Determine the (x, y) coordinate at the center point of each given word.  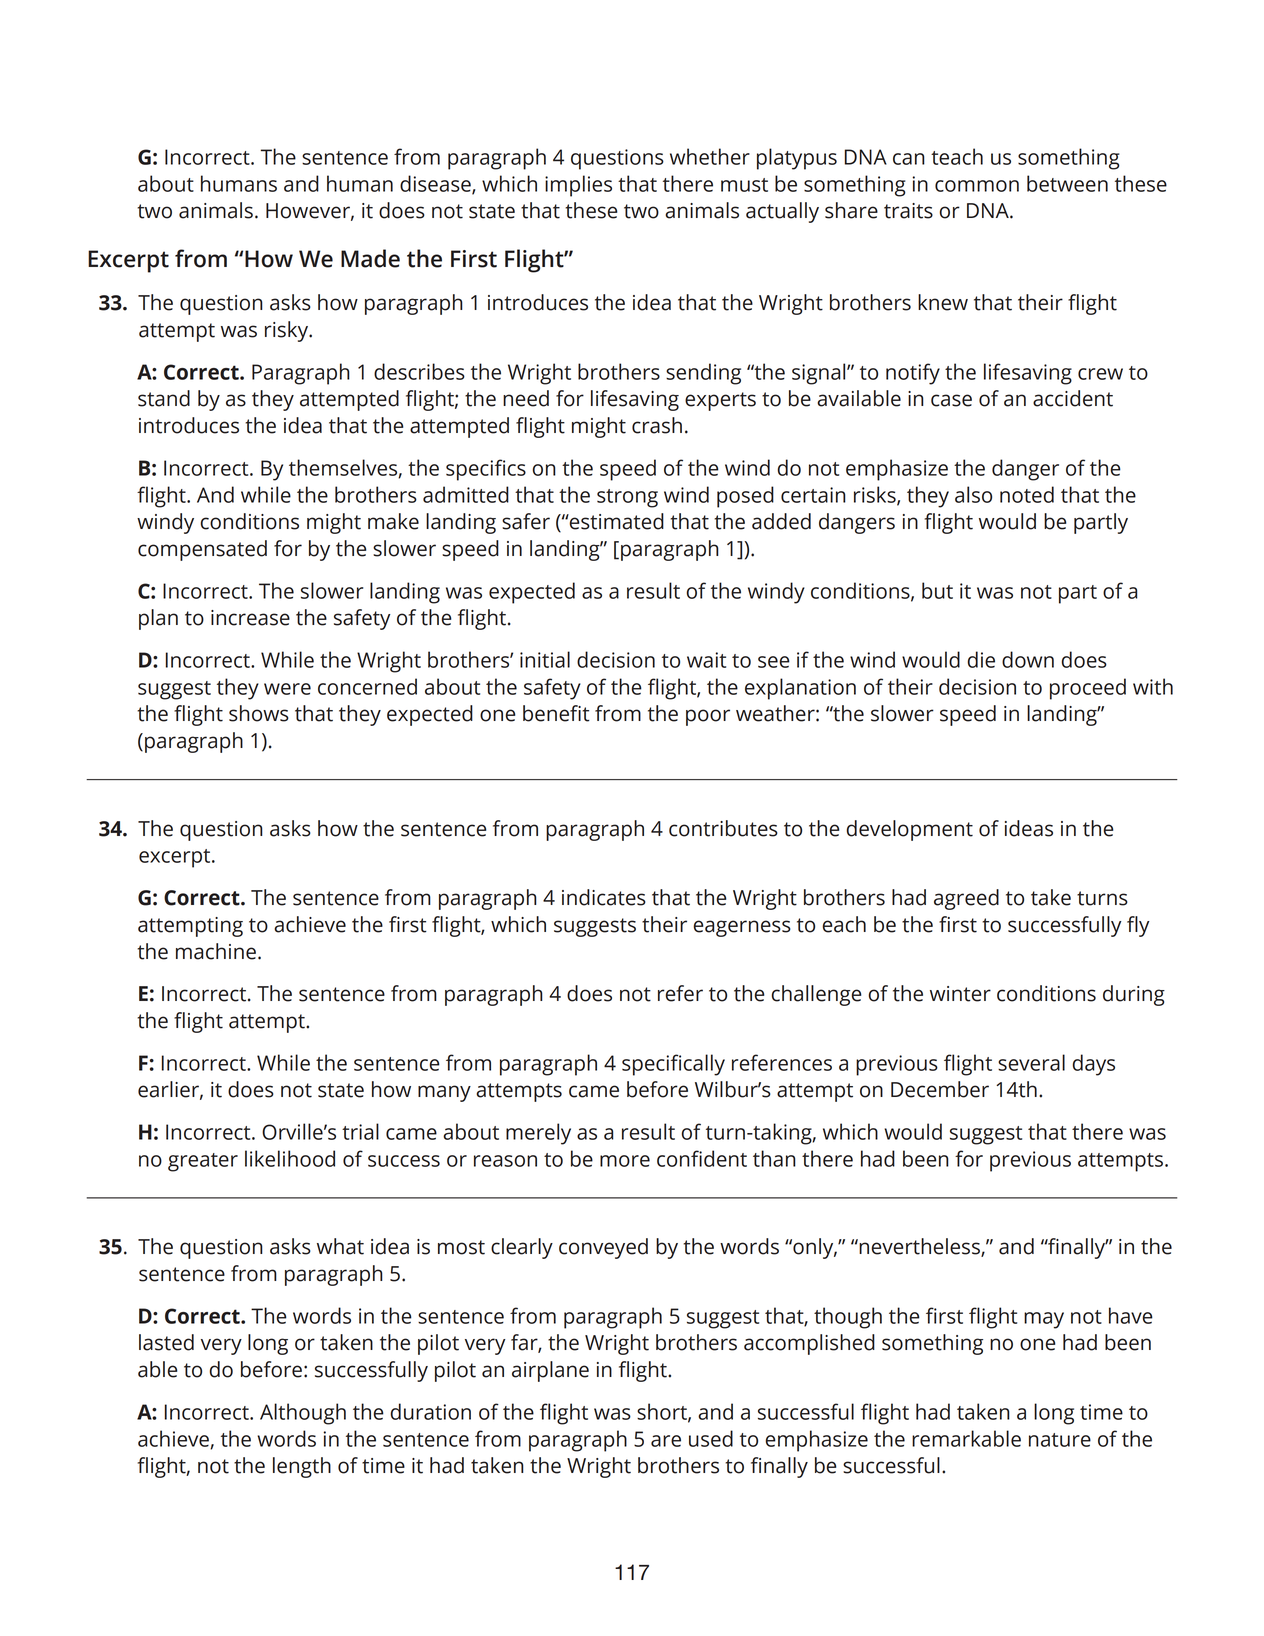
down (1028, 659)
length (302, 1467)
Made (370, 258)
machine (216, 951)
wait (706, 660)
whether (710, 156)
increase (250, 618)
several (1031, 1062)
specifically (673, 1065)
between (1067, 183)
